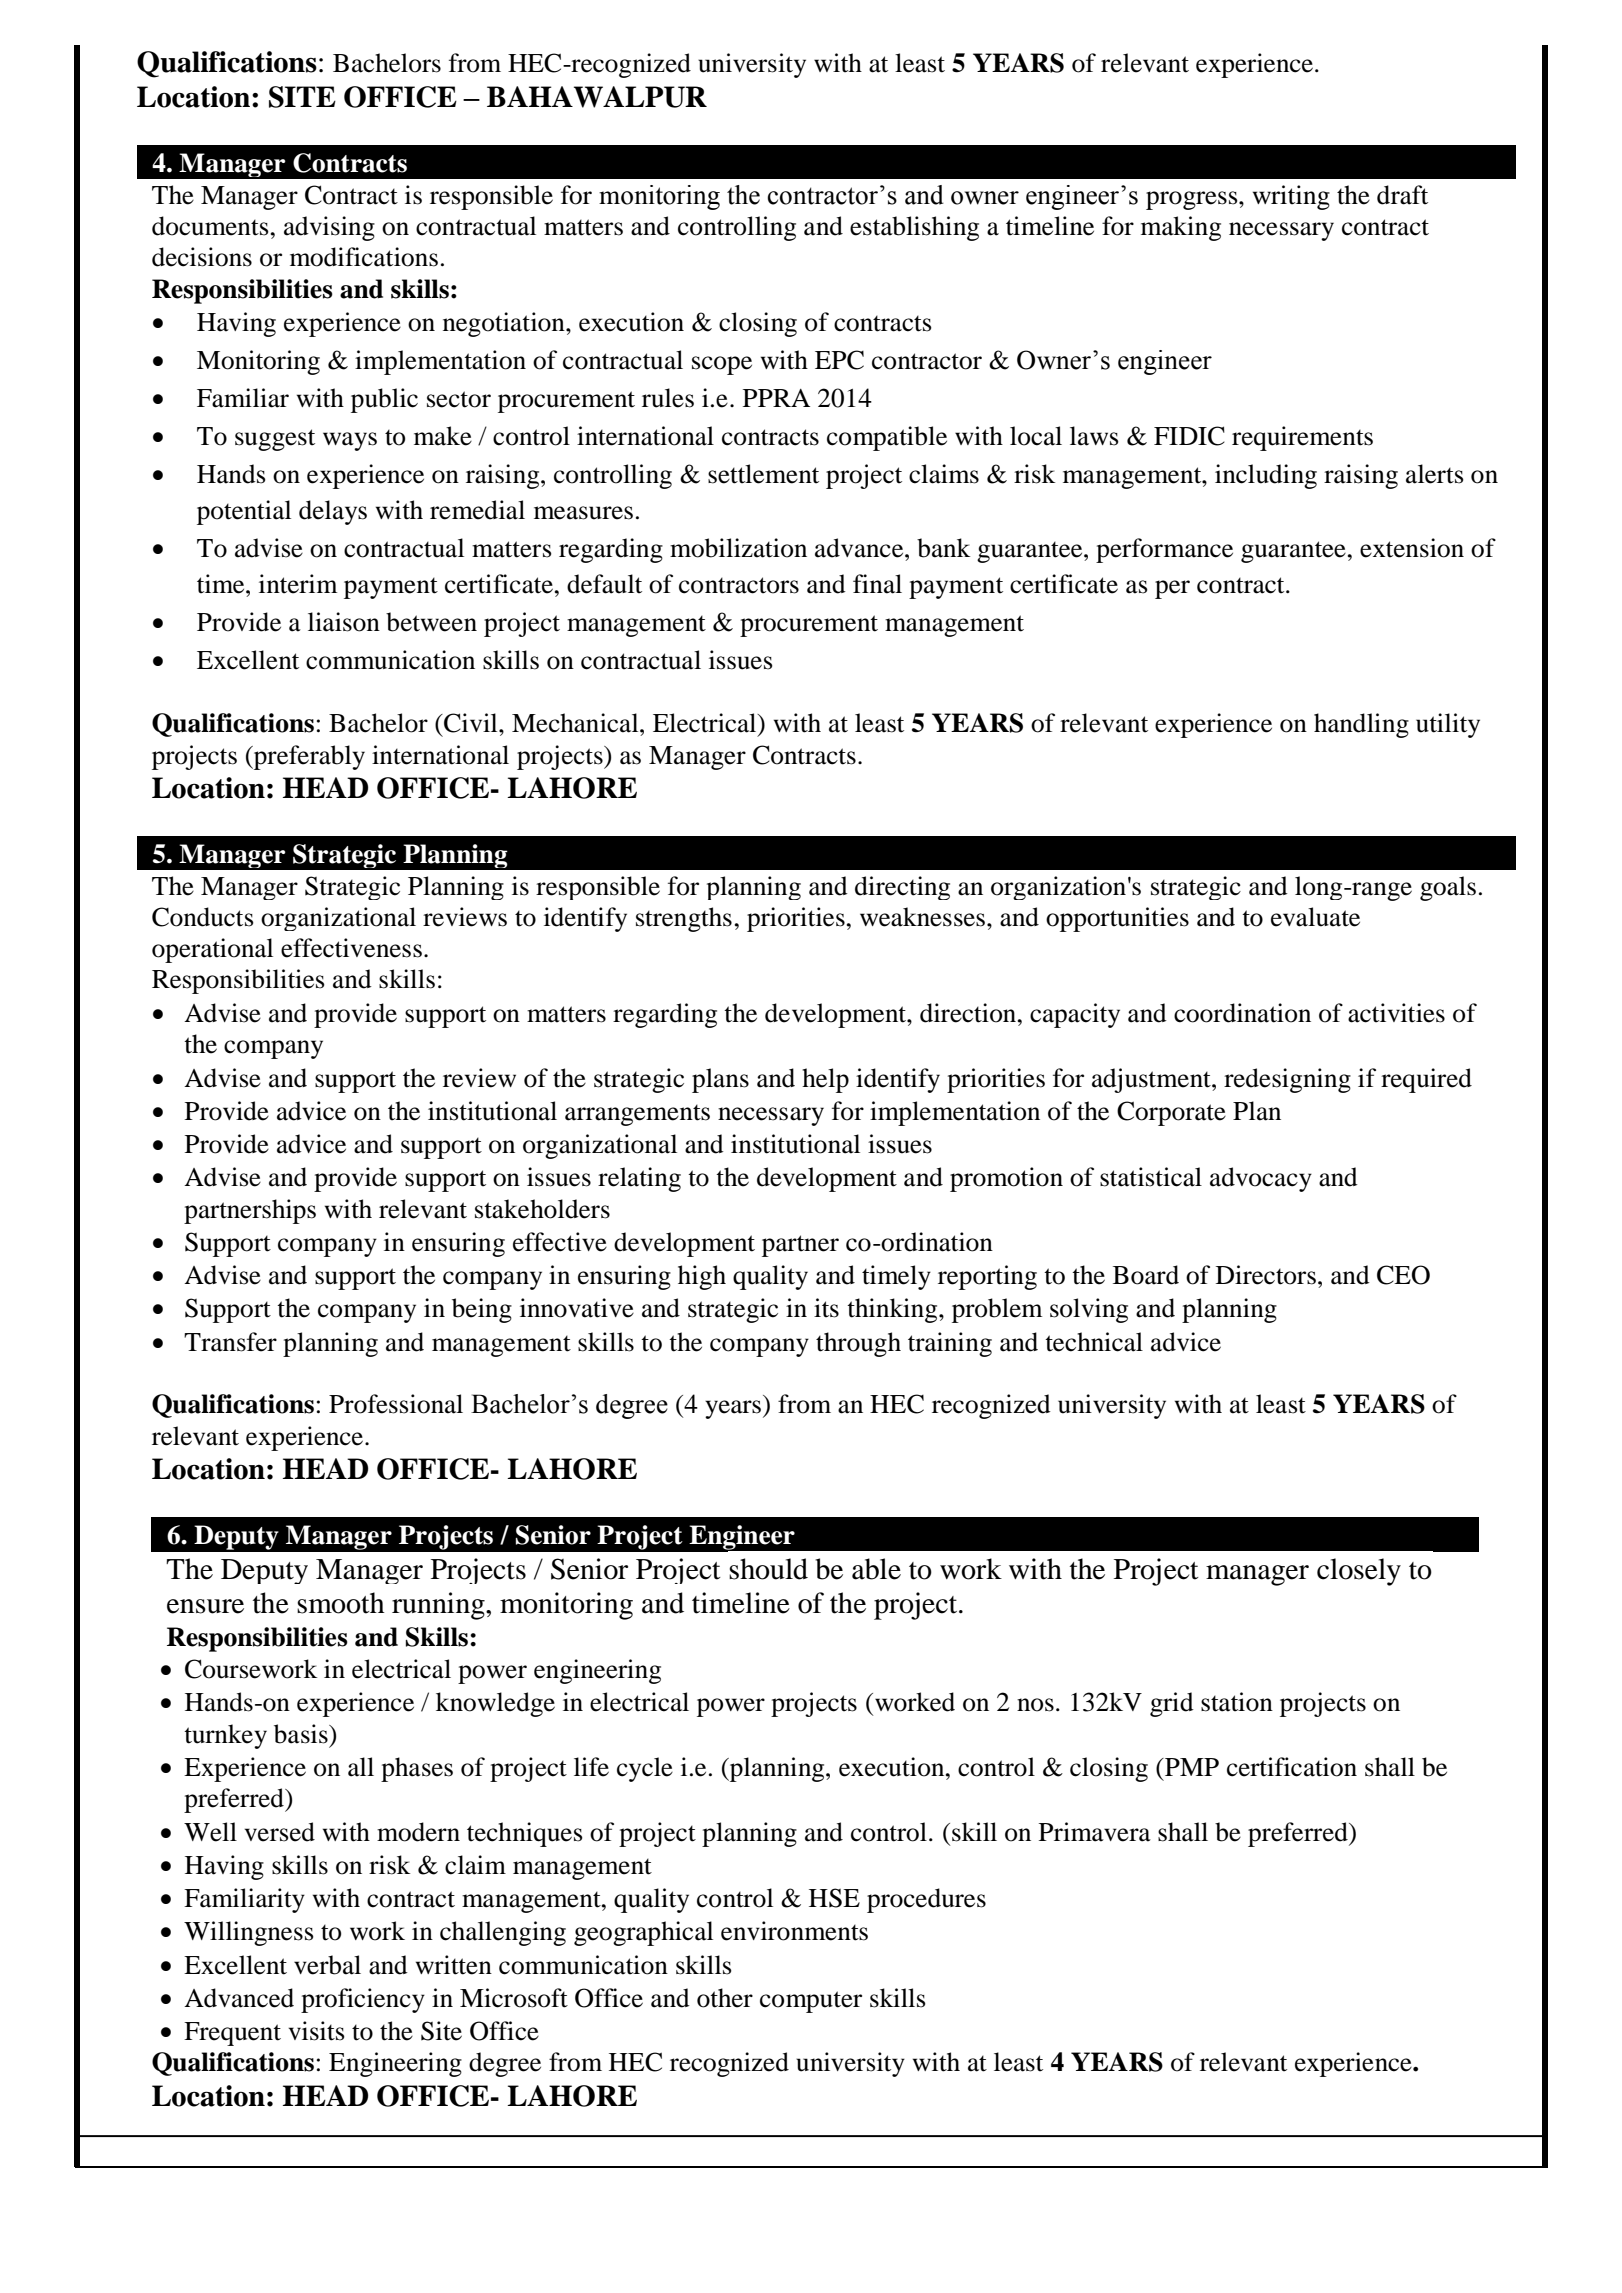  I want to click on establishing, so click(914, 228).
